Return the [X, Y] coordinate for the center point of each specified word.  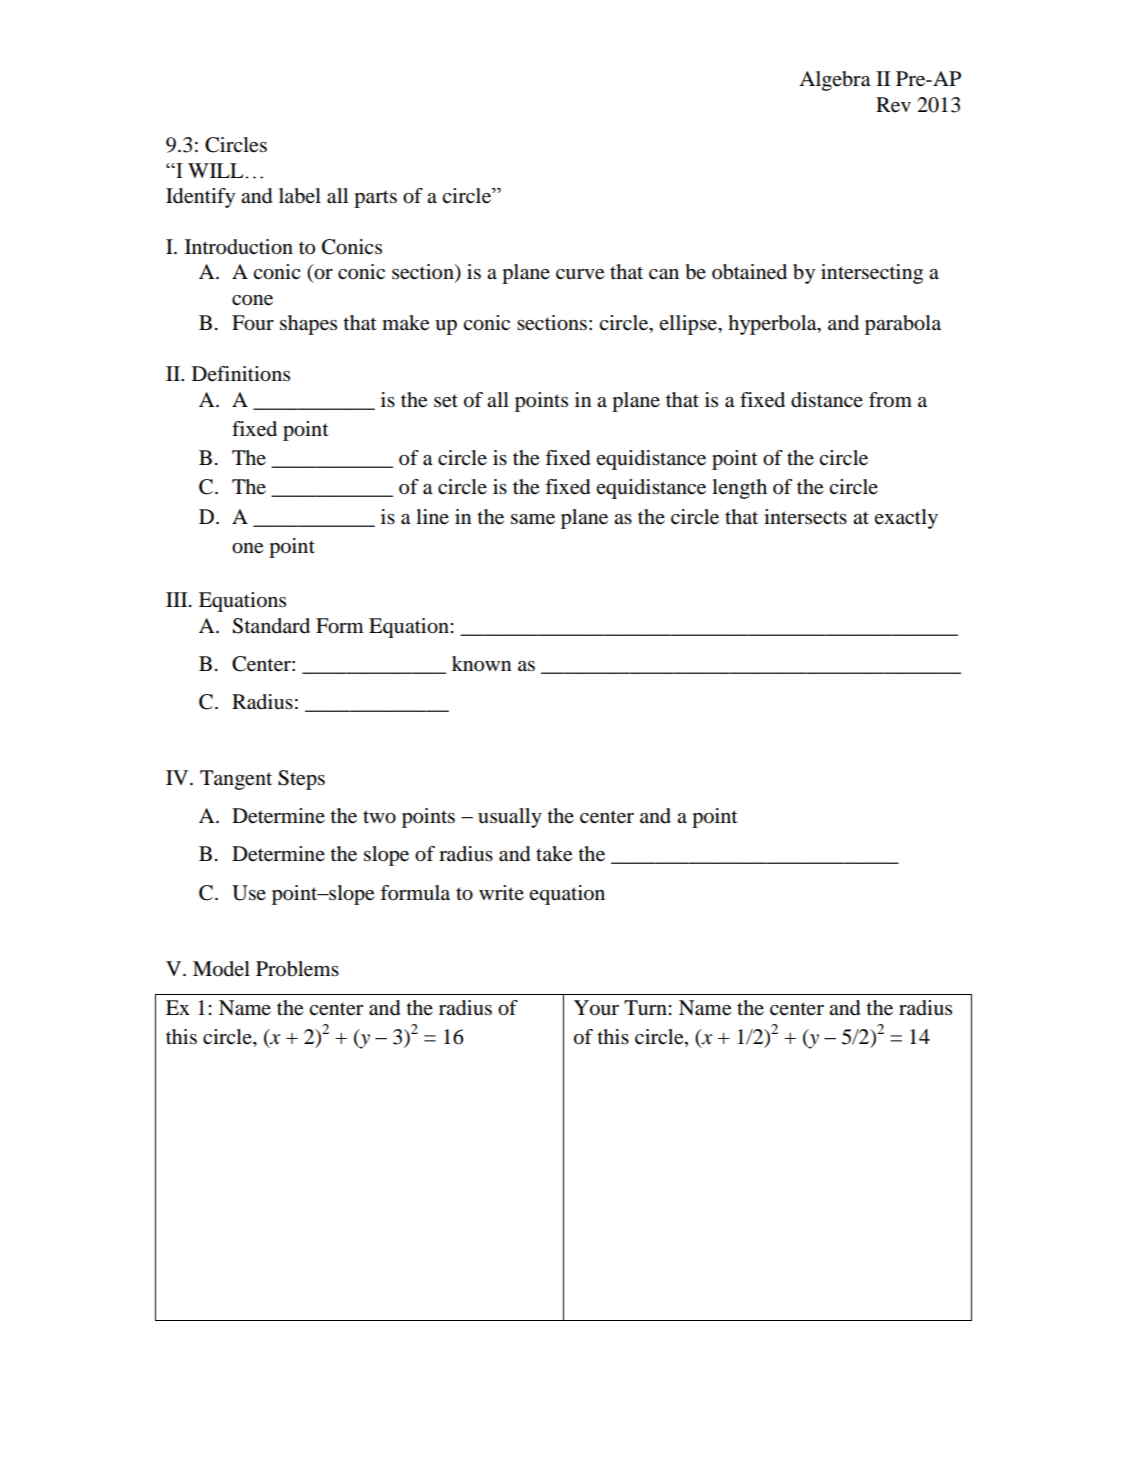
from [890, 400]
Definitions [241, 374]
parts [375, 199]
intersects [805, 517]
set [446, 401]
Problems [297, 969]
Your [596, 1008]
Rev [893, 105]
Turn [646, 1007]
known [481, 664]
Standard [271, 626]
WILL [217, 170]
